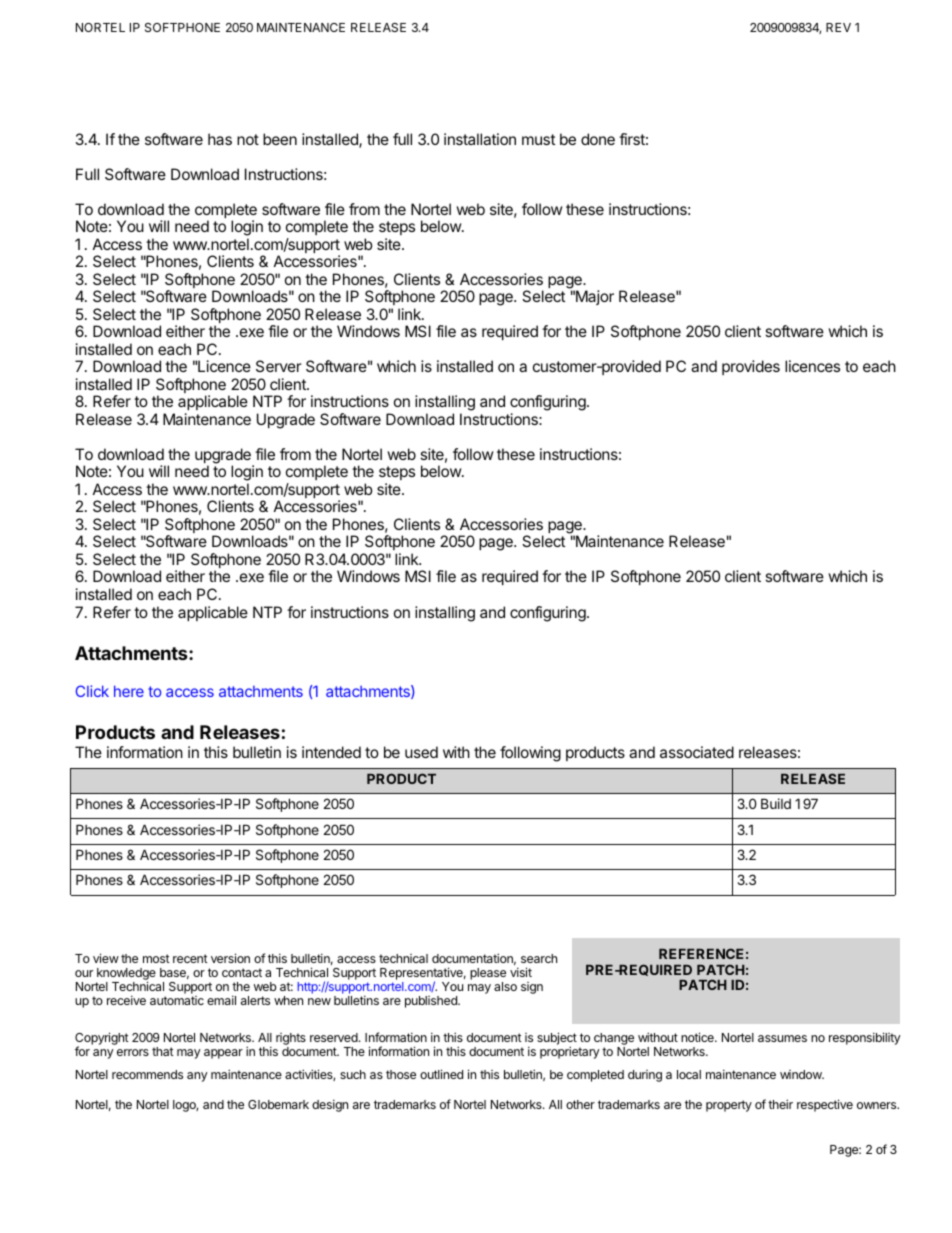 The width and height of the page is (952, 1233). Describe the element at coordinates (480, 139) in the page. I see `installation` at that location.
